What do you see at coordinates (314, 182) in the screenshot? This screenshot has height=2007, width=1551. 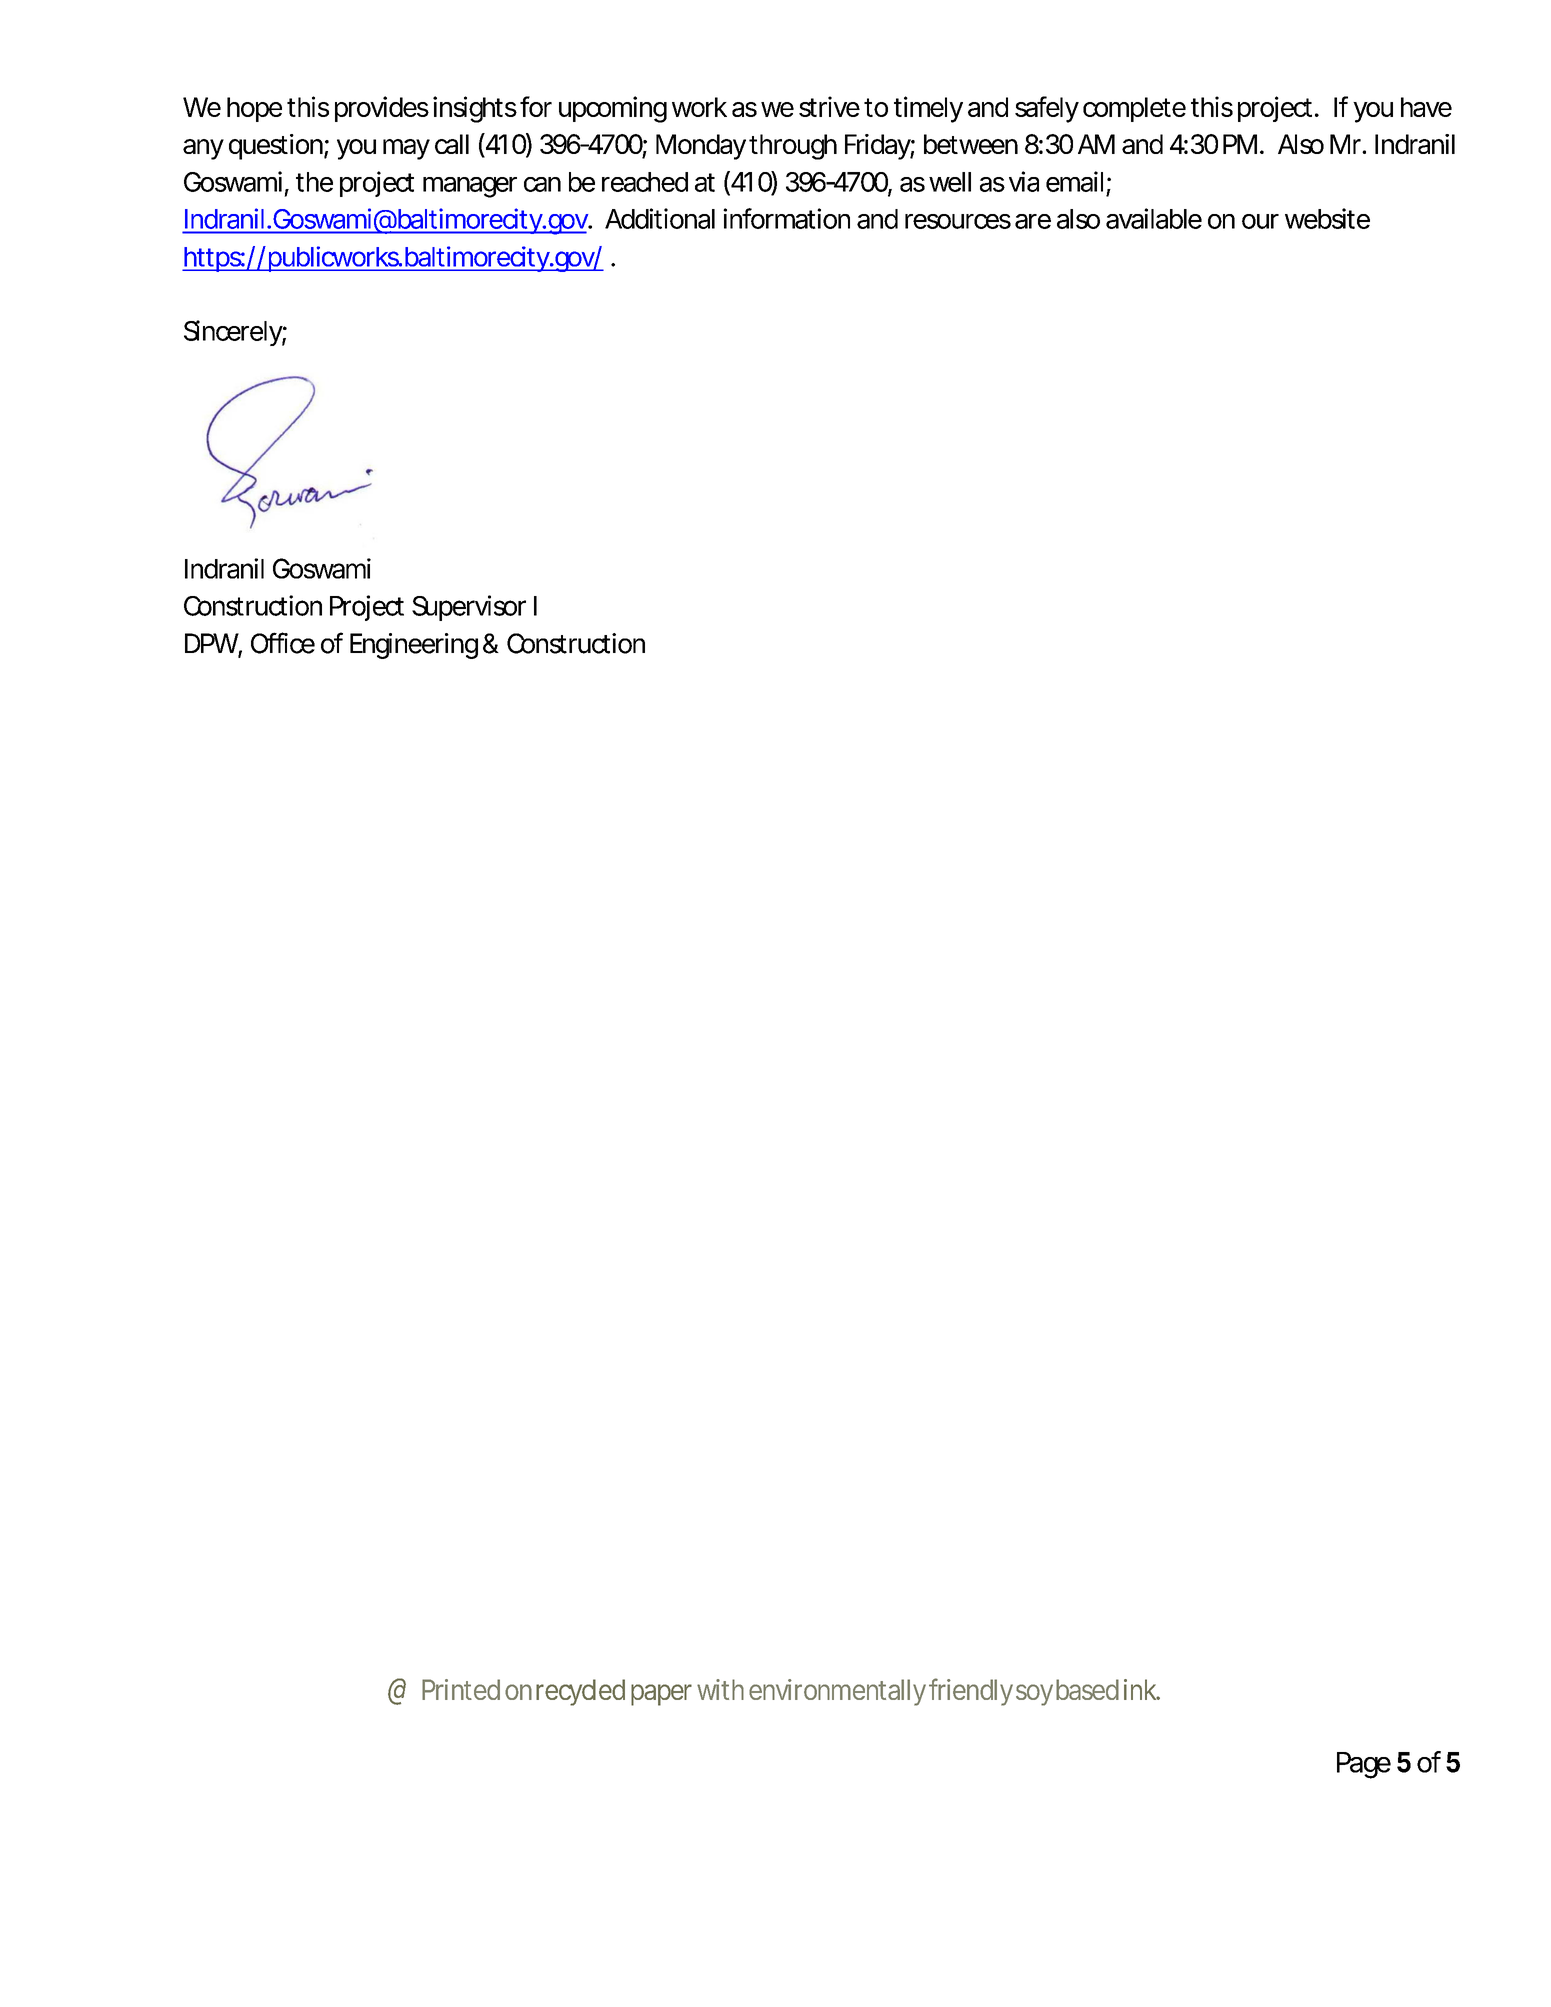 I see `the` at bounding box center [314, 182].
